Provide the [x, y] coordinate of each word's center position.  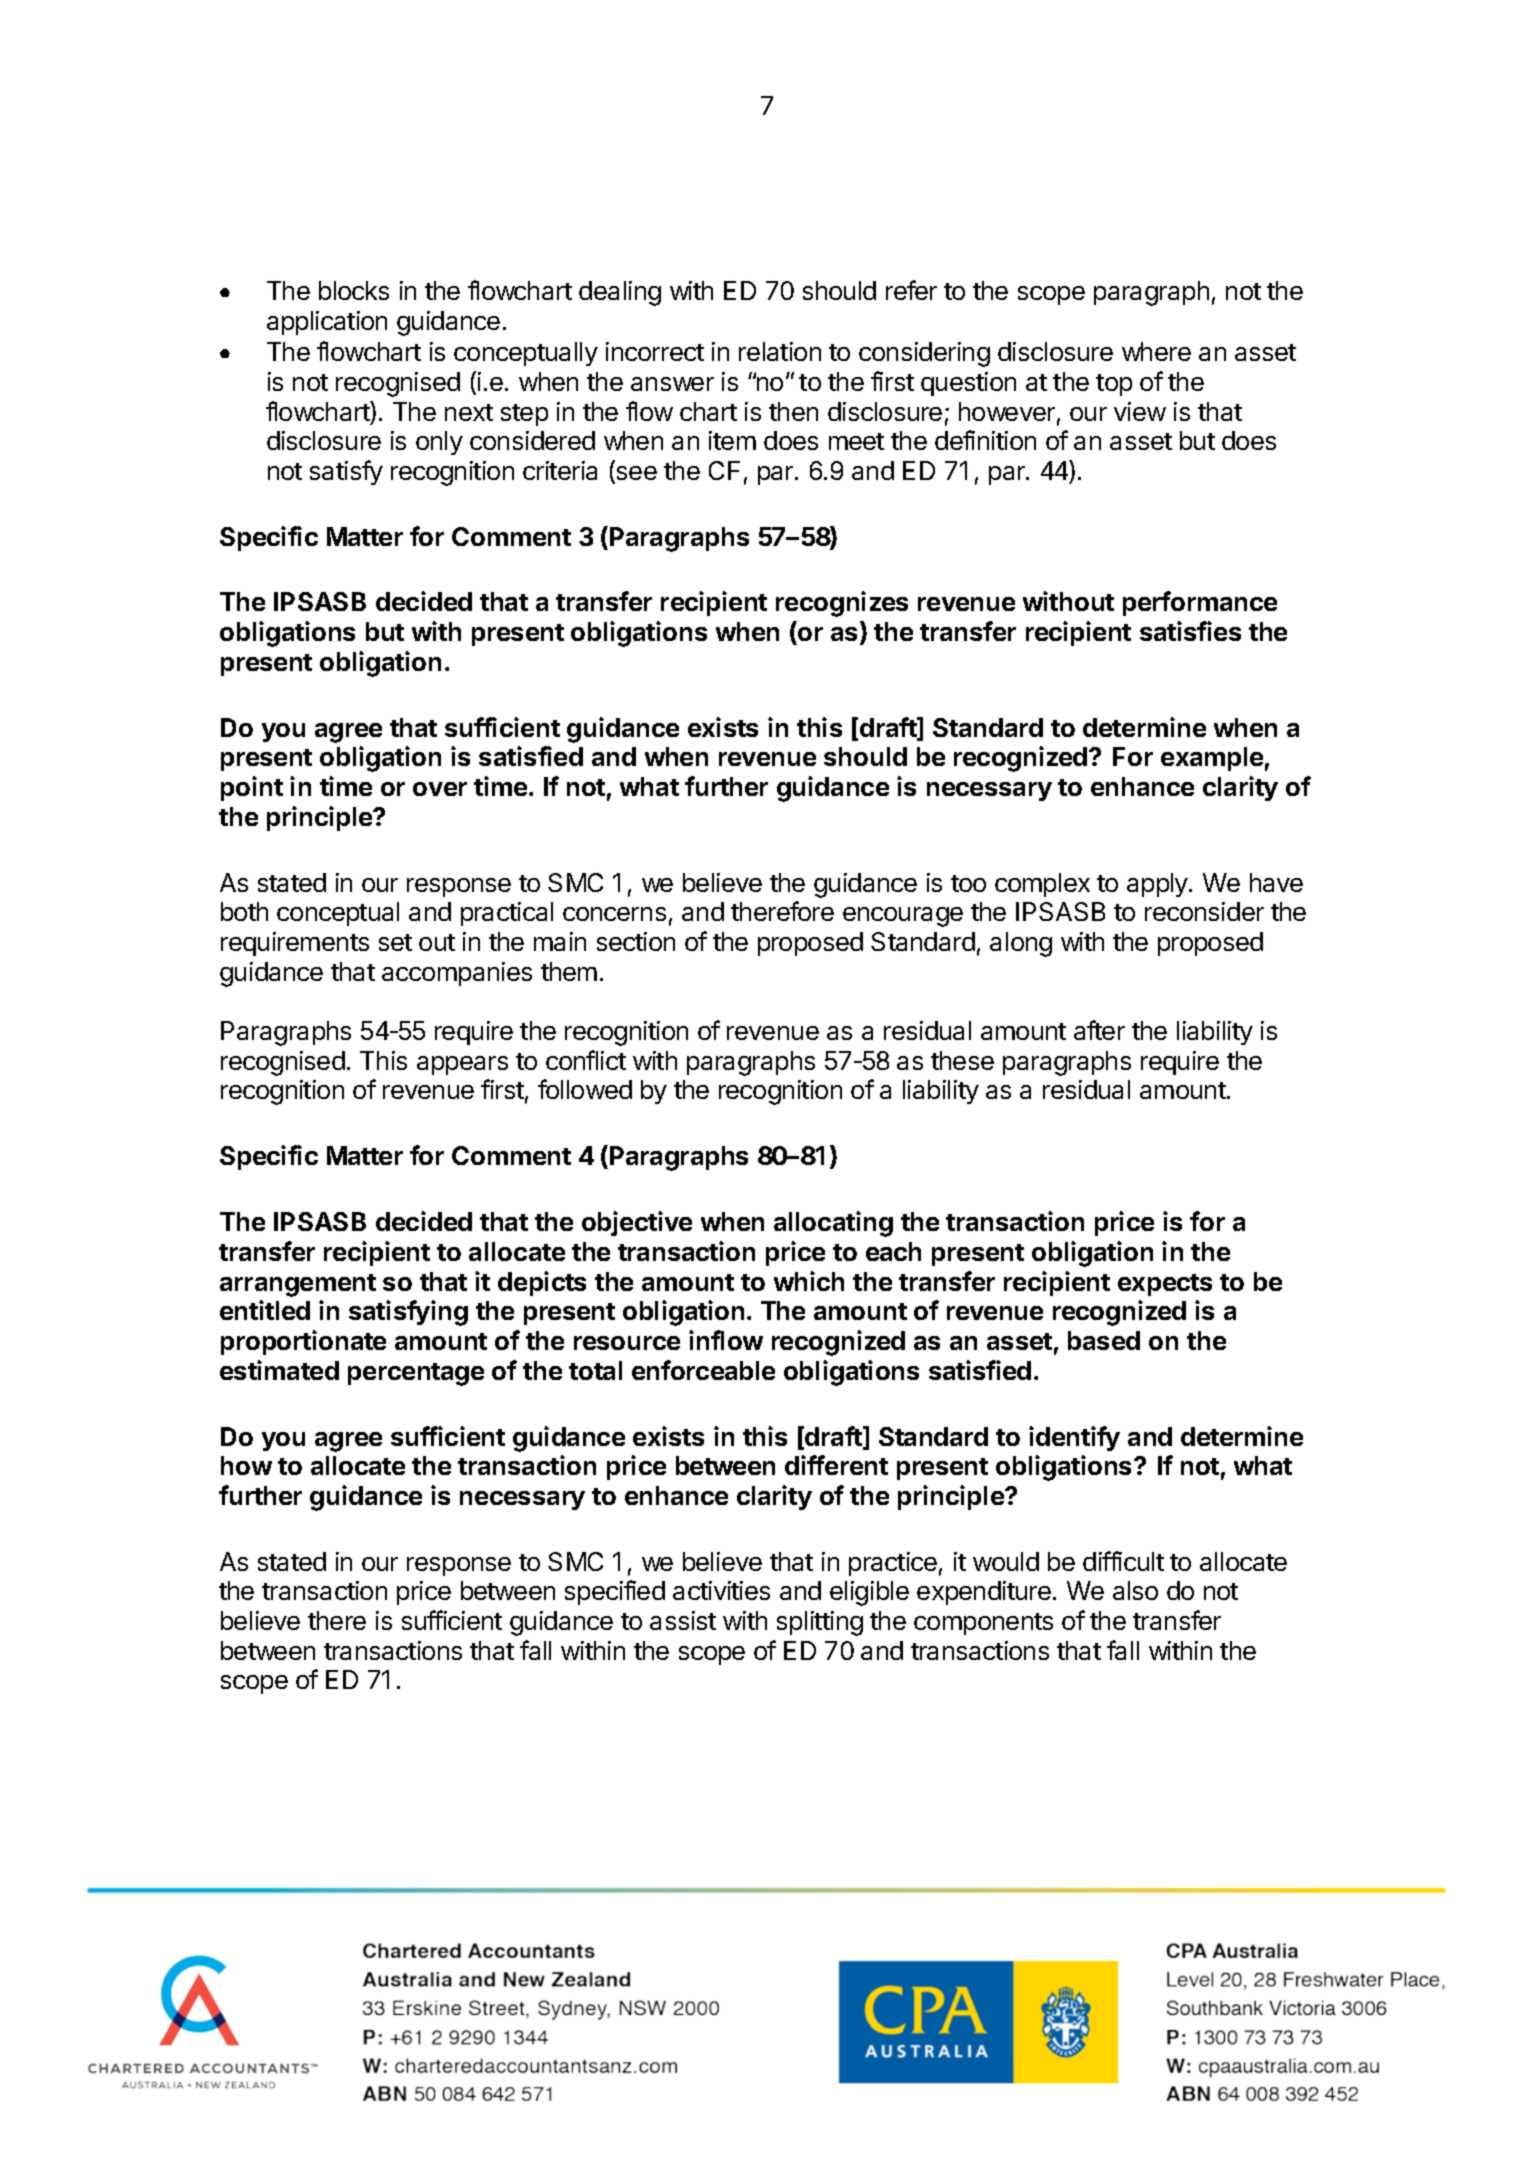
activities [721, 1590]
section [636, 941]
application [327, 323]
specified [615, 1592]
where [1156, 351]
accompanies [457, 974]
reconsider [1204, 911]
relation [780, 351]
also [1135, 1590]
